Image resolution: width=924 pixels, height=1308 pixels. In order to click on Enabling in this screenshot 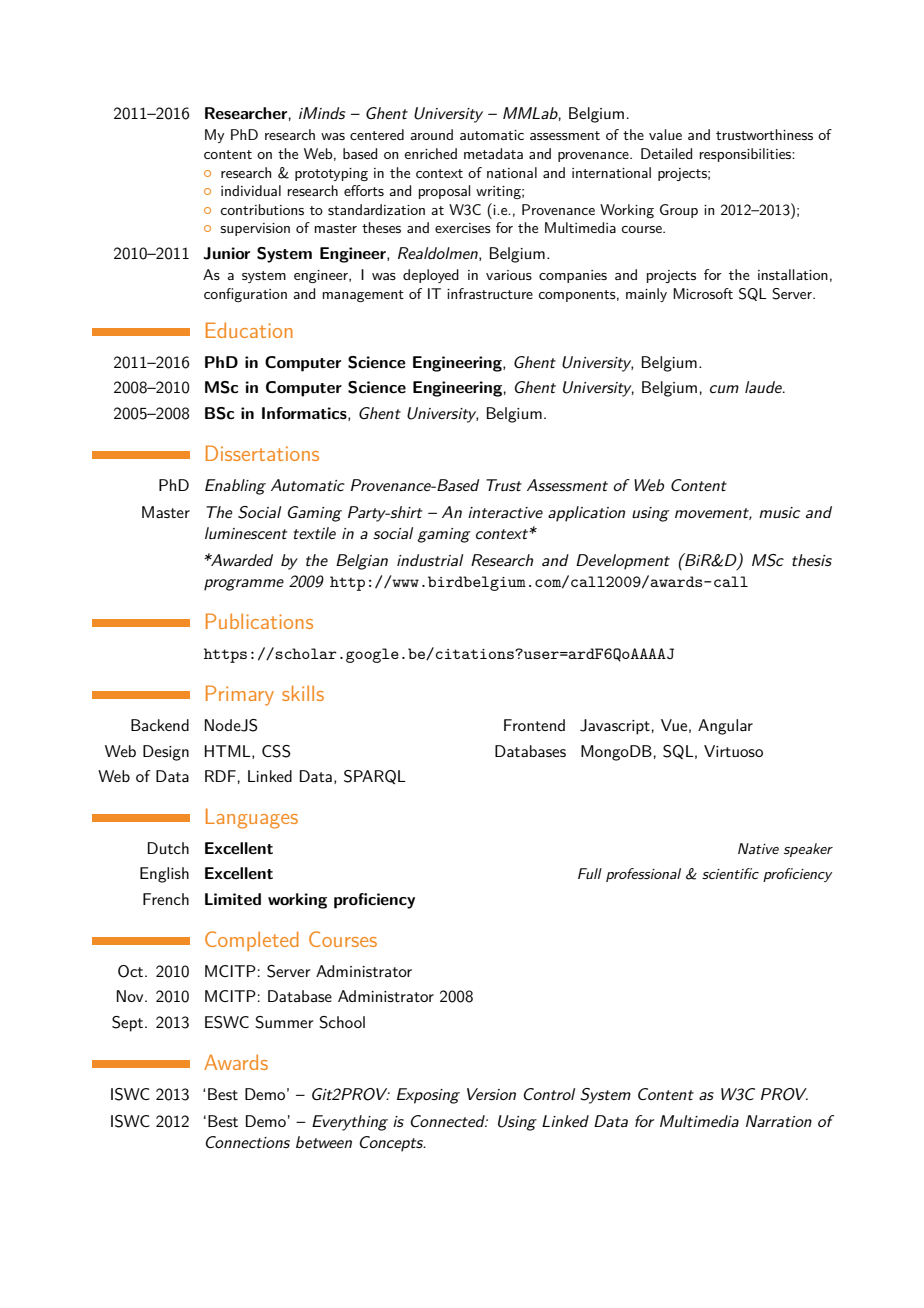, I will do `click(235, 487)`.
